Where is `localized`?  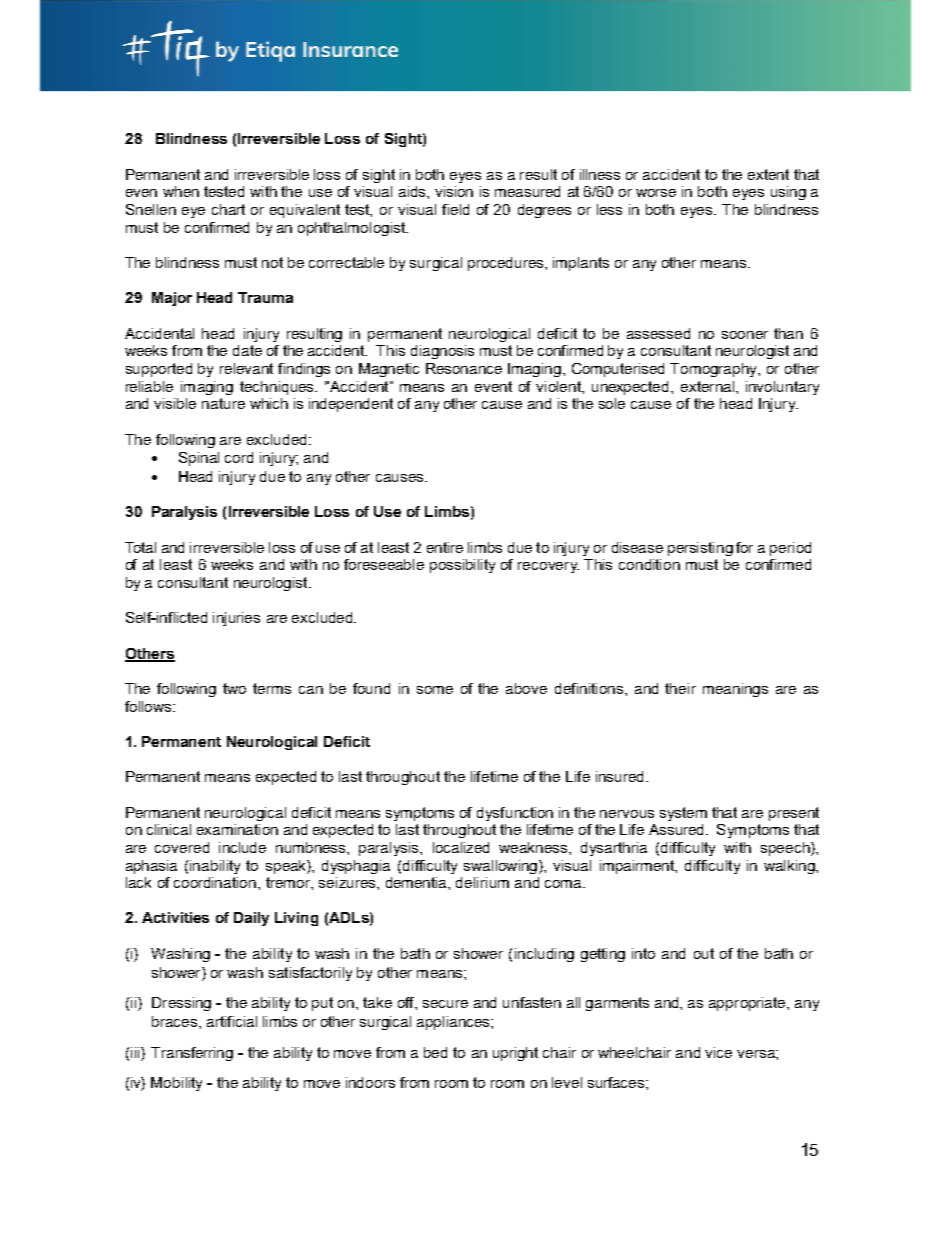 localized is located at coordinates (461, 847).
